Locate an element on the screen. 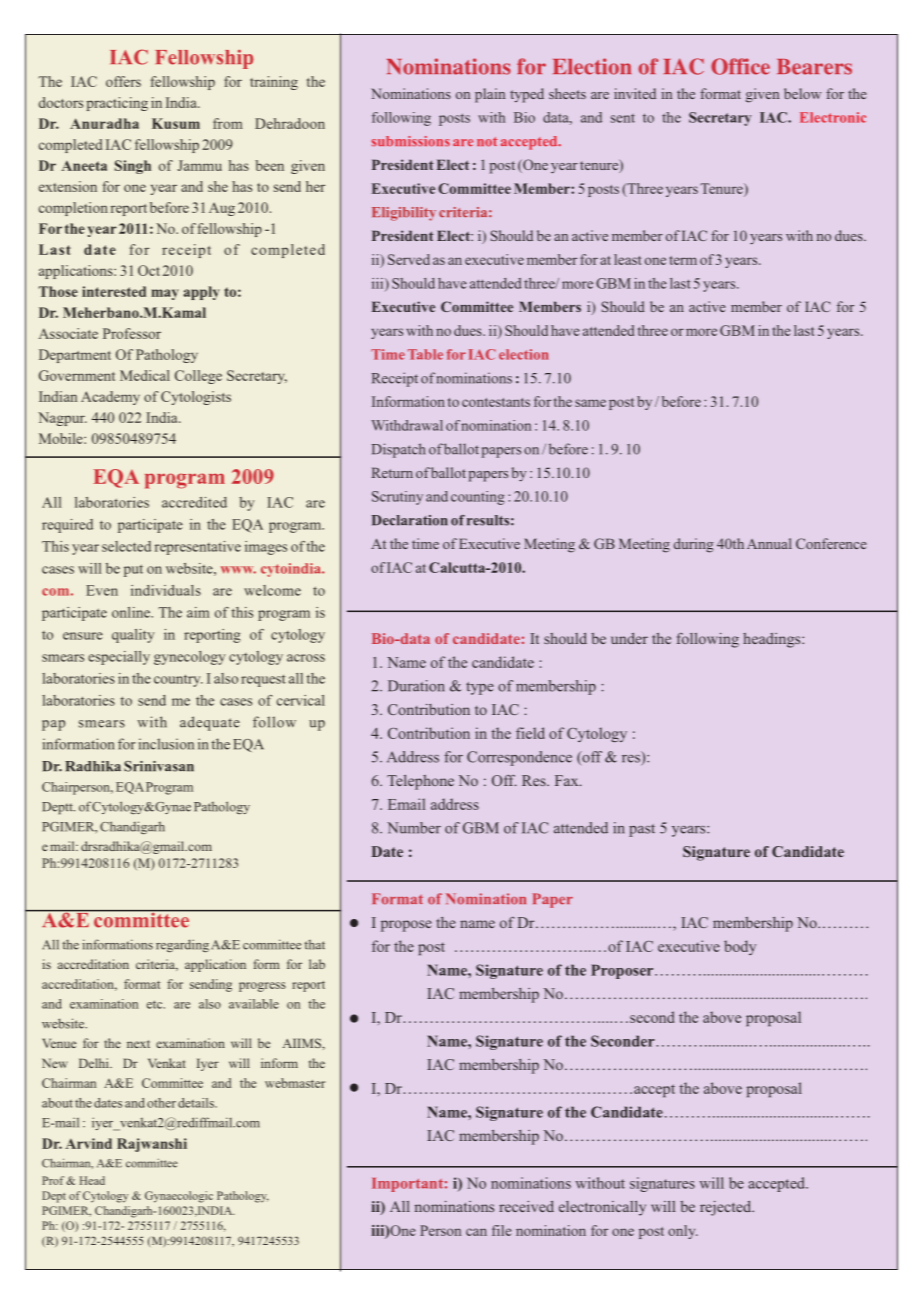 This screenshot has height=1307, width=924. Office is located at coordinates (740, 66).
